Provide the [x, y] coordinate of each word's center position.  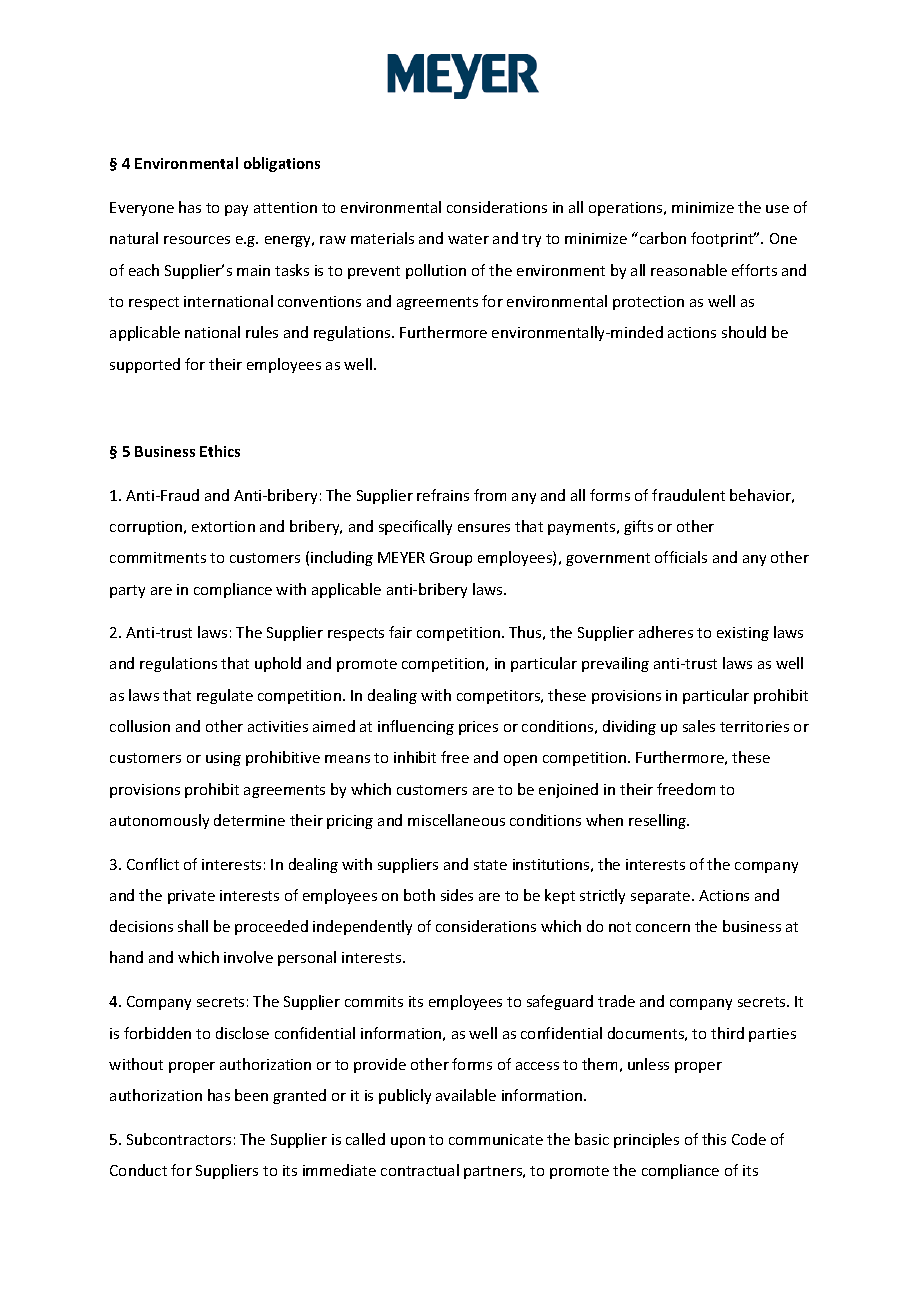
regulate [225, 696]
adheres [666, 632]
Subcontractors [179, 1139]
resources [197, 240]
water [468, 239]
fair [400, 632]
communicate [496, 1139]
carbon [661, 238]
